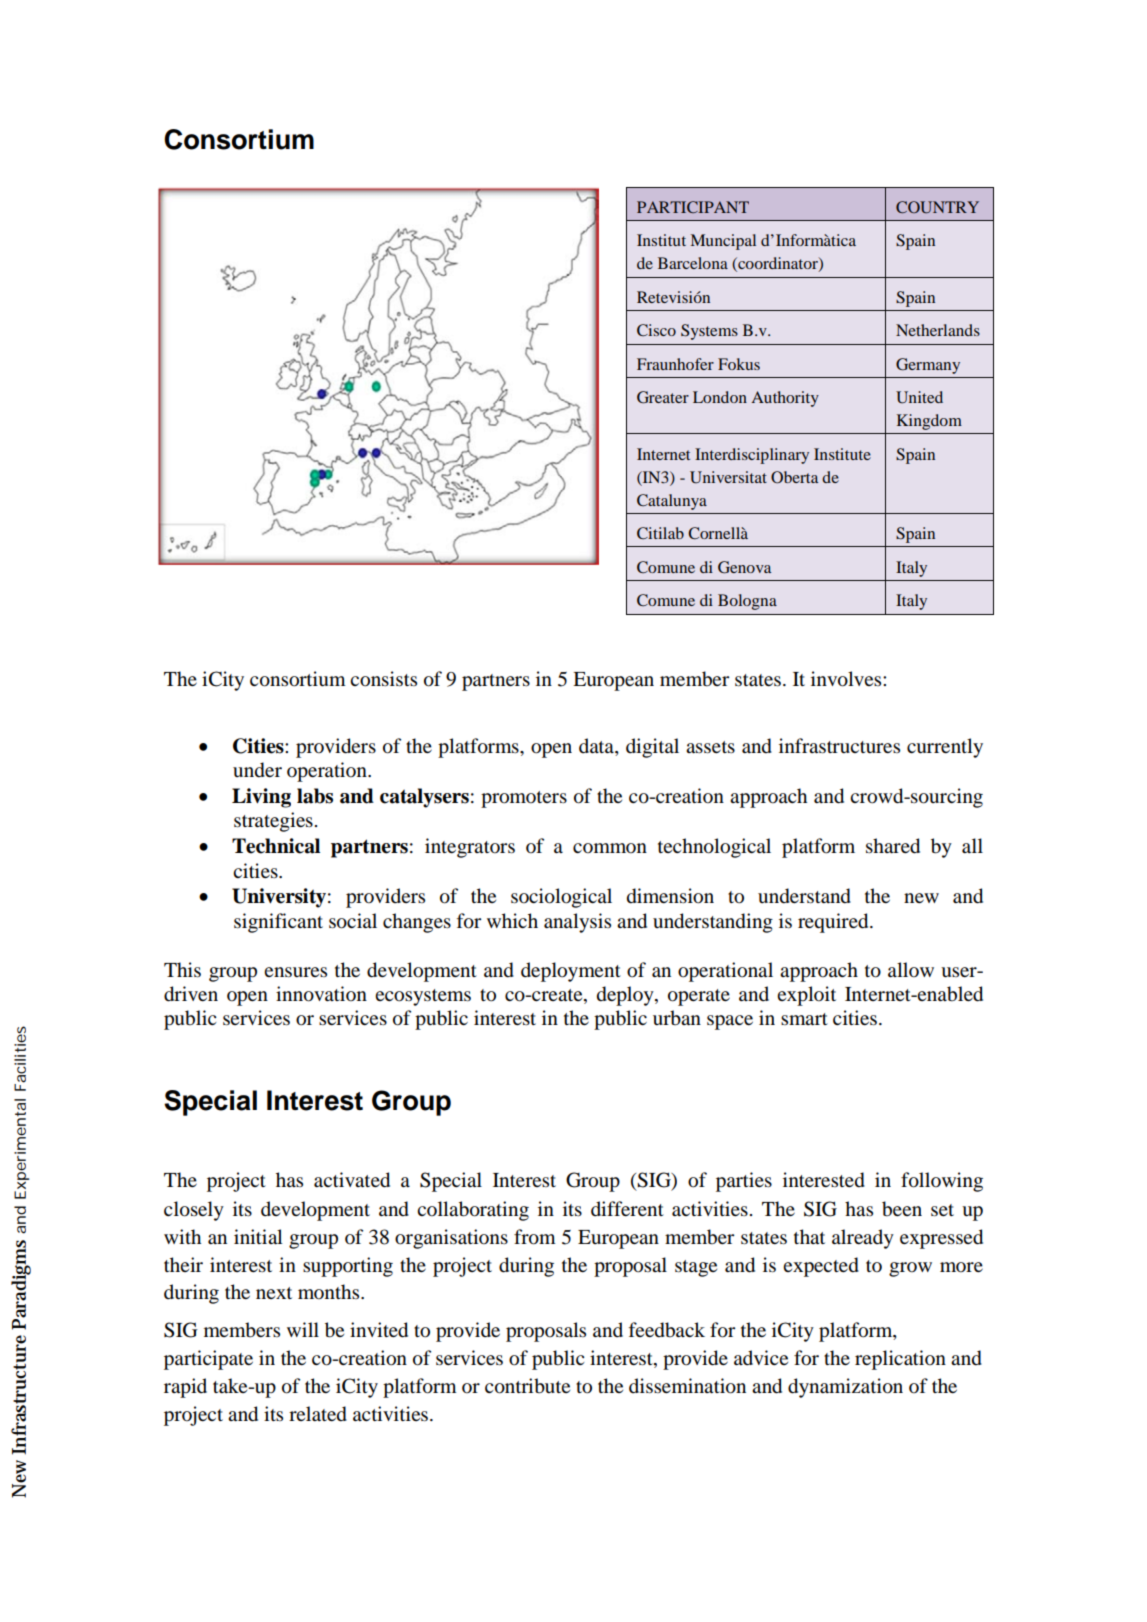 The image size is (1147, 1622). What do you see at coordinates (911, 970) in the page?
I see `allow` at bounding box center [911, 970].
